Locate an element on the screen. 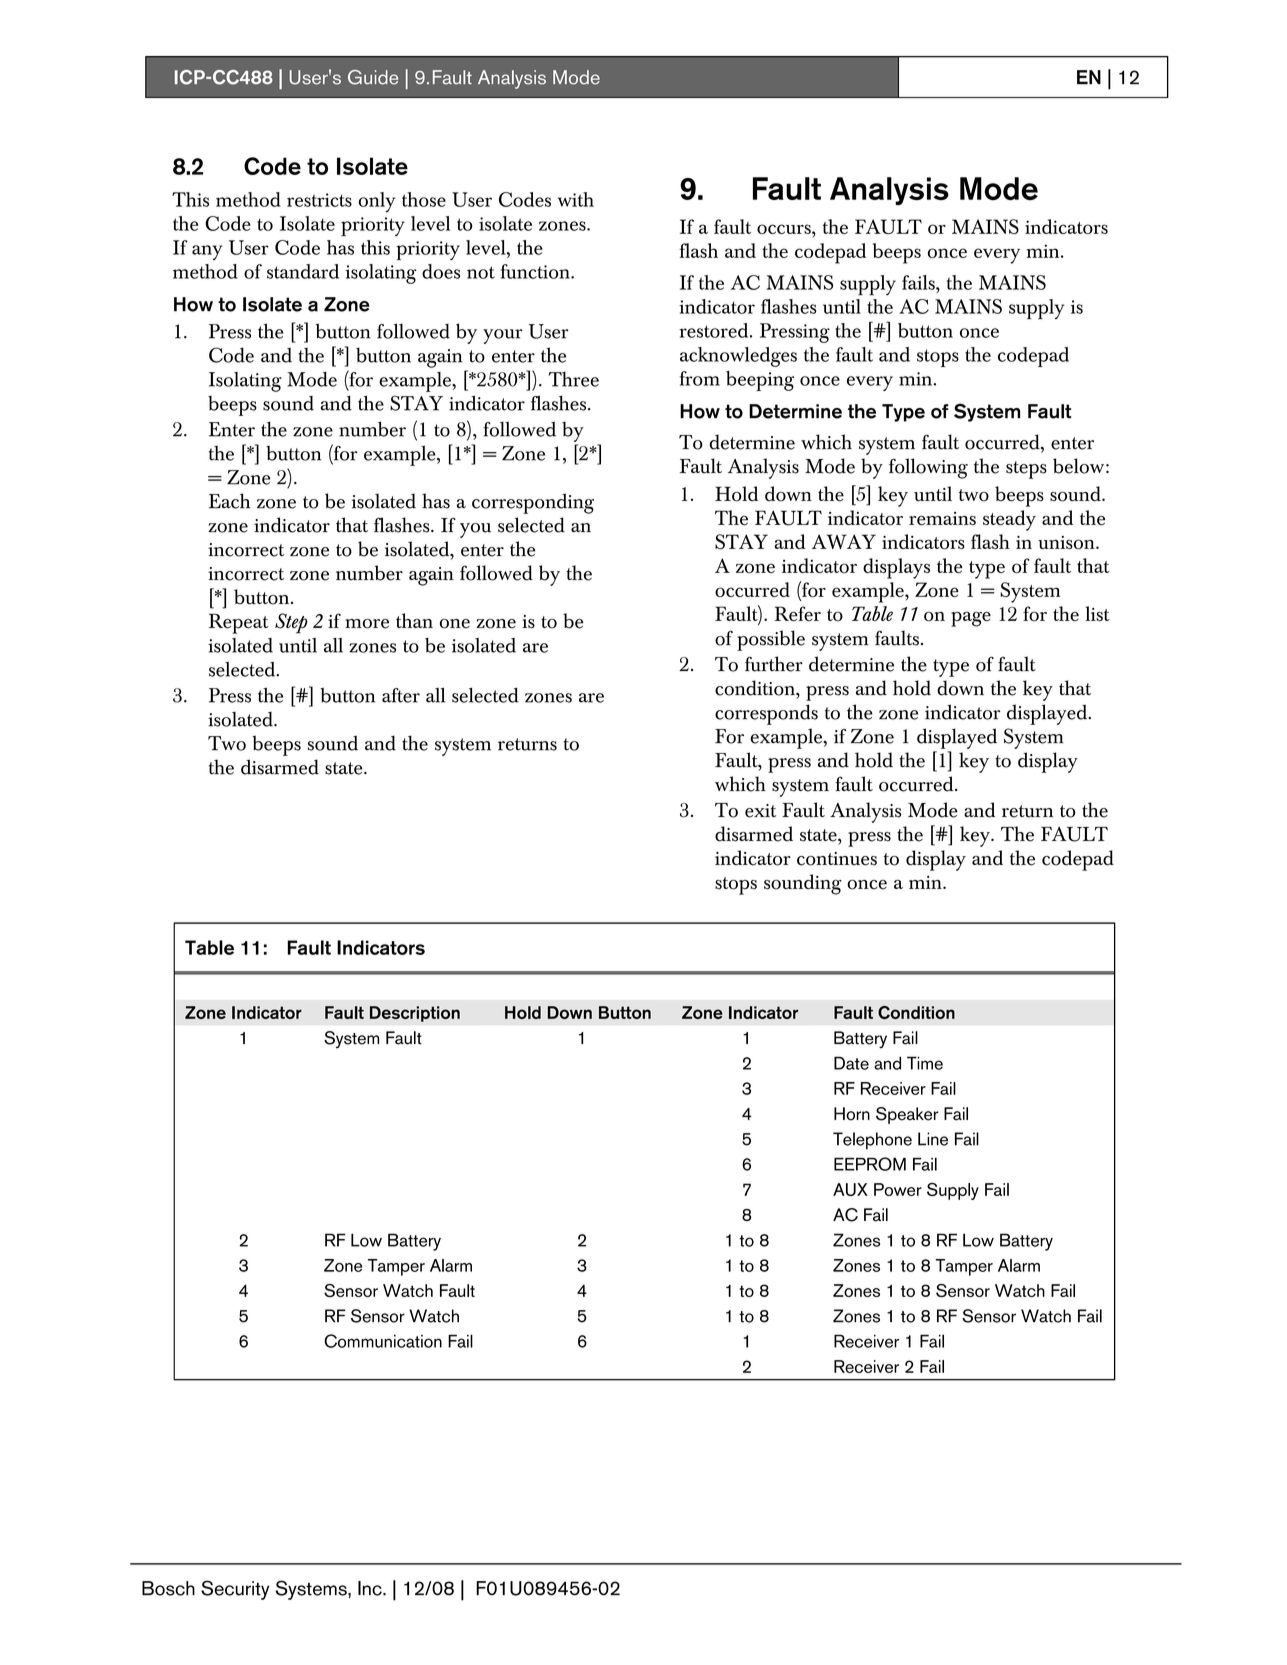  Security is located at coordinates (235, 1590).
